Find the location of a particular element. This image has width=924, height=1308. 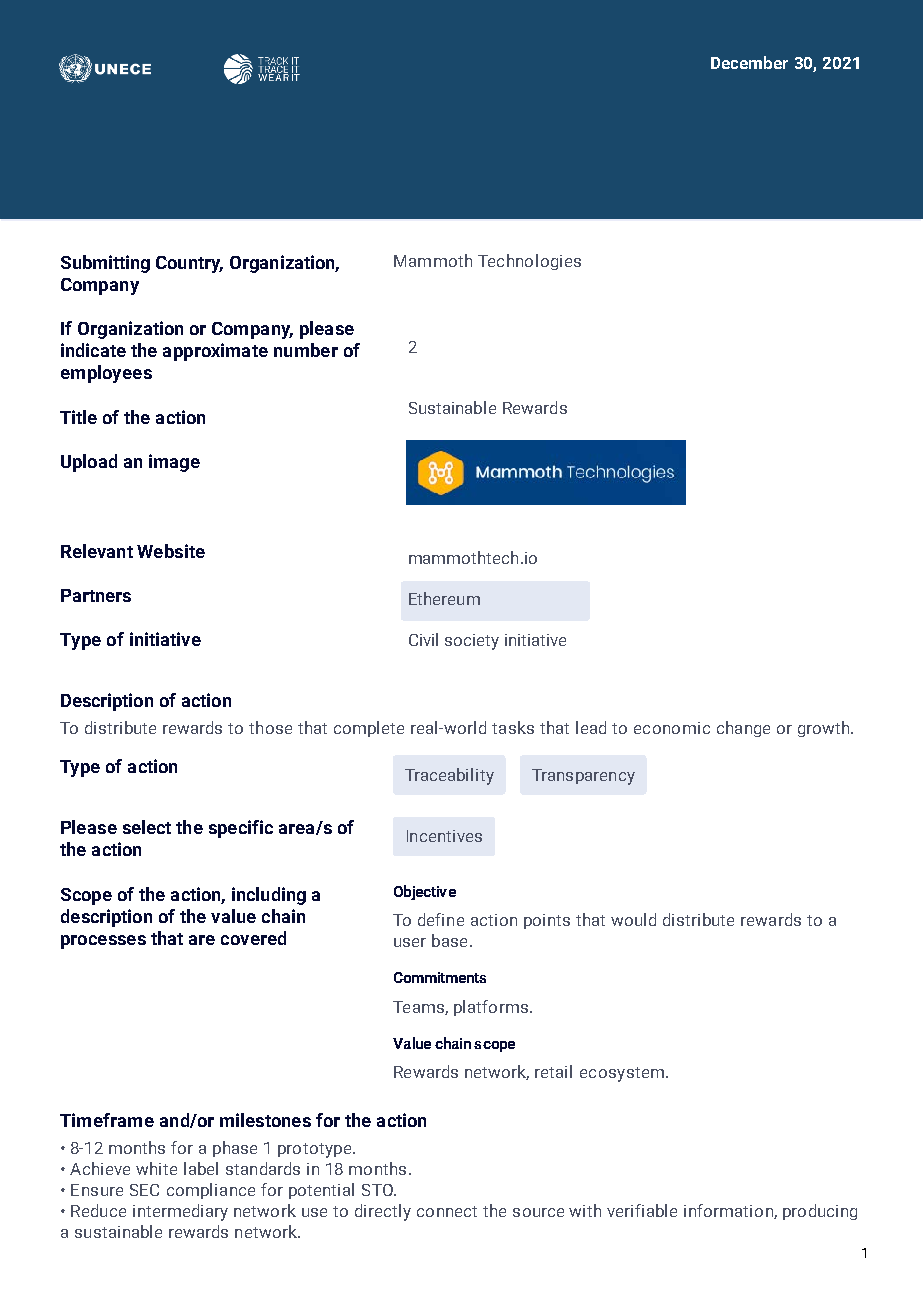

connect is located at coordinates (447, 1211).
